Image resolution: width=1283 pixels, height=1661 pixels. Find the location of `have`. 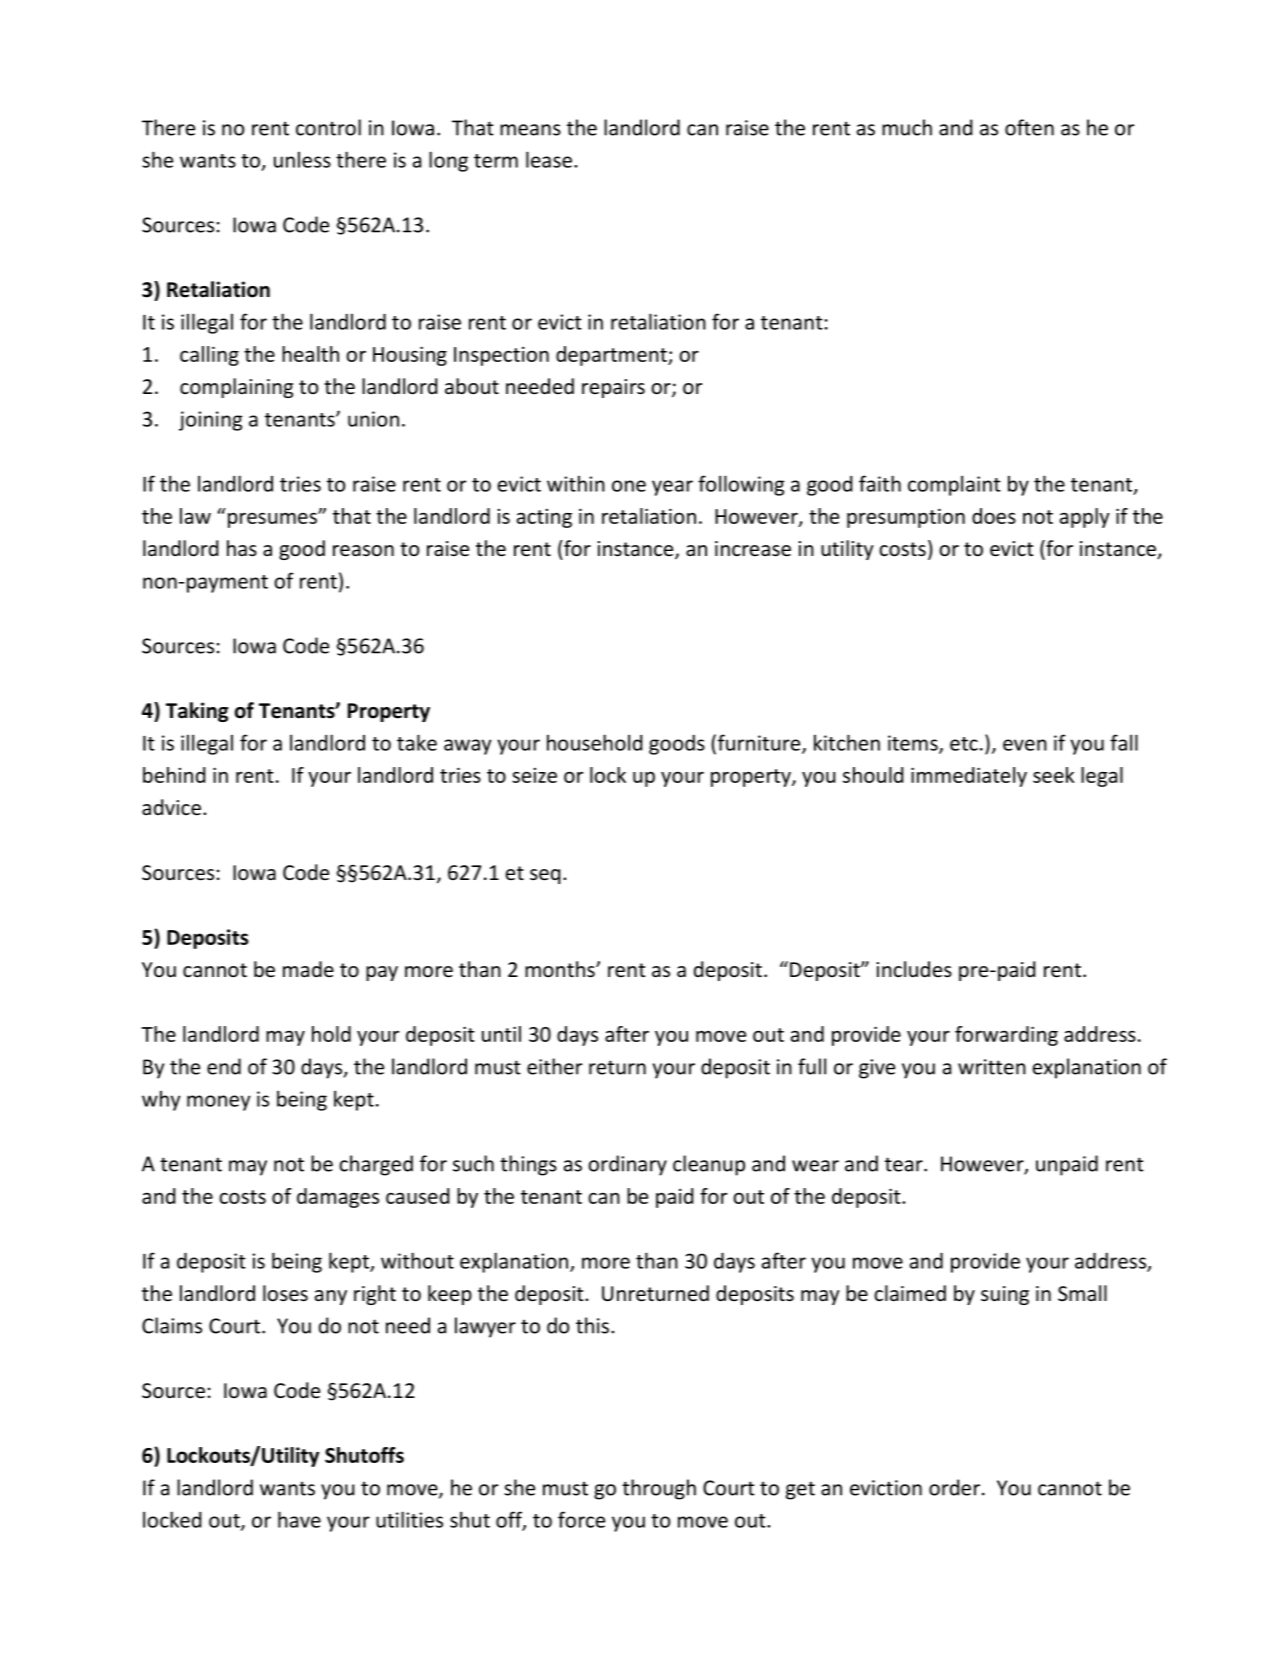

have is located at coordinates (299, 1519).
